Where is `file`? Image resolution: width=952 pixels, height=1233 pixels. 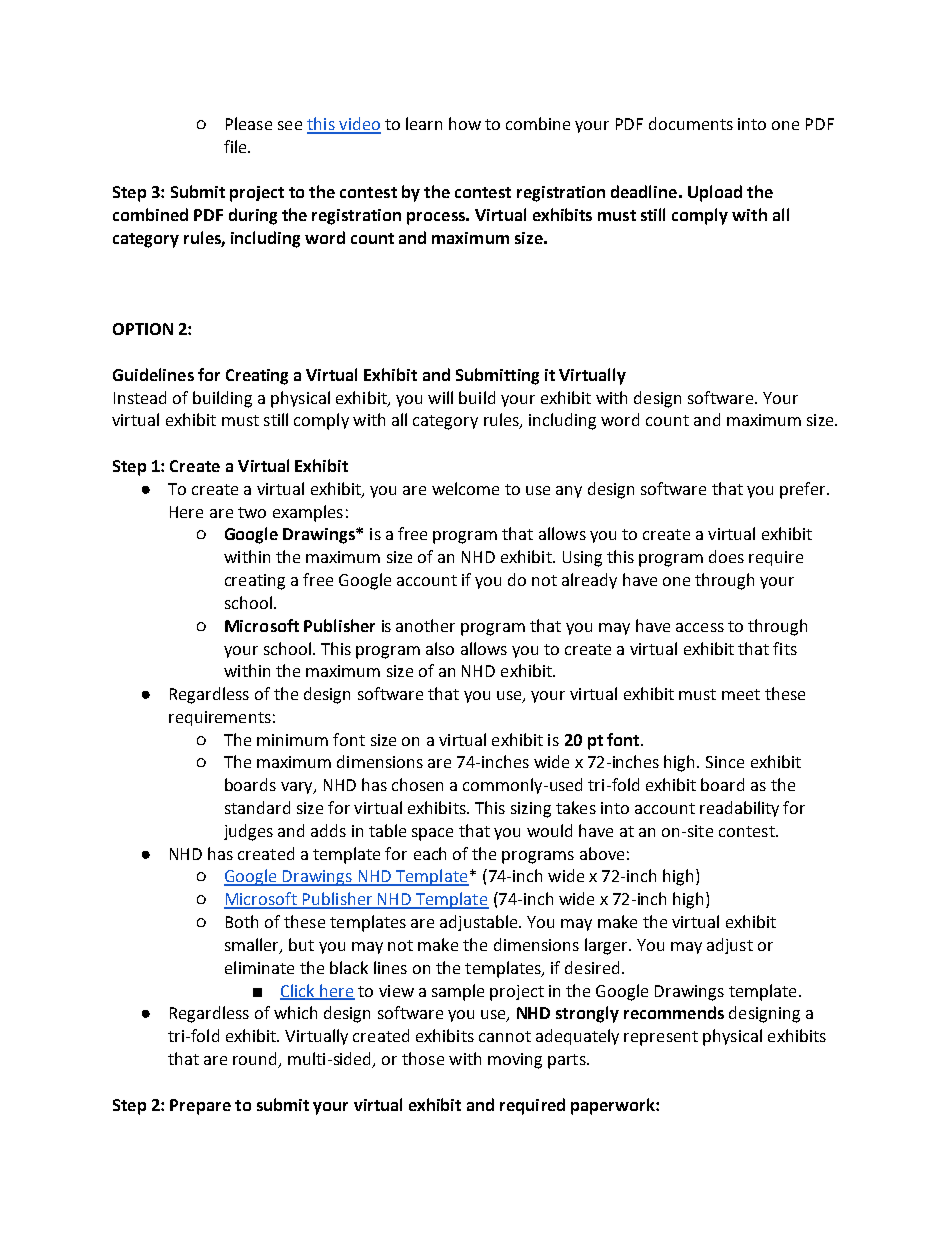 file is located at coordinates (236, 146).
